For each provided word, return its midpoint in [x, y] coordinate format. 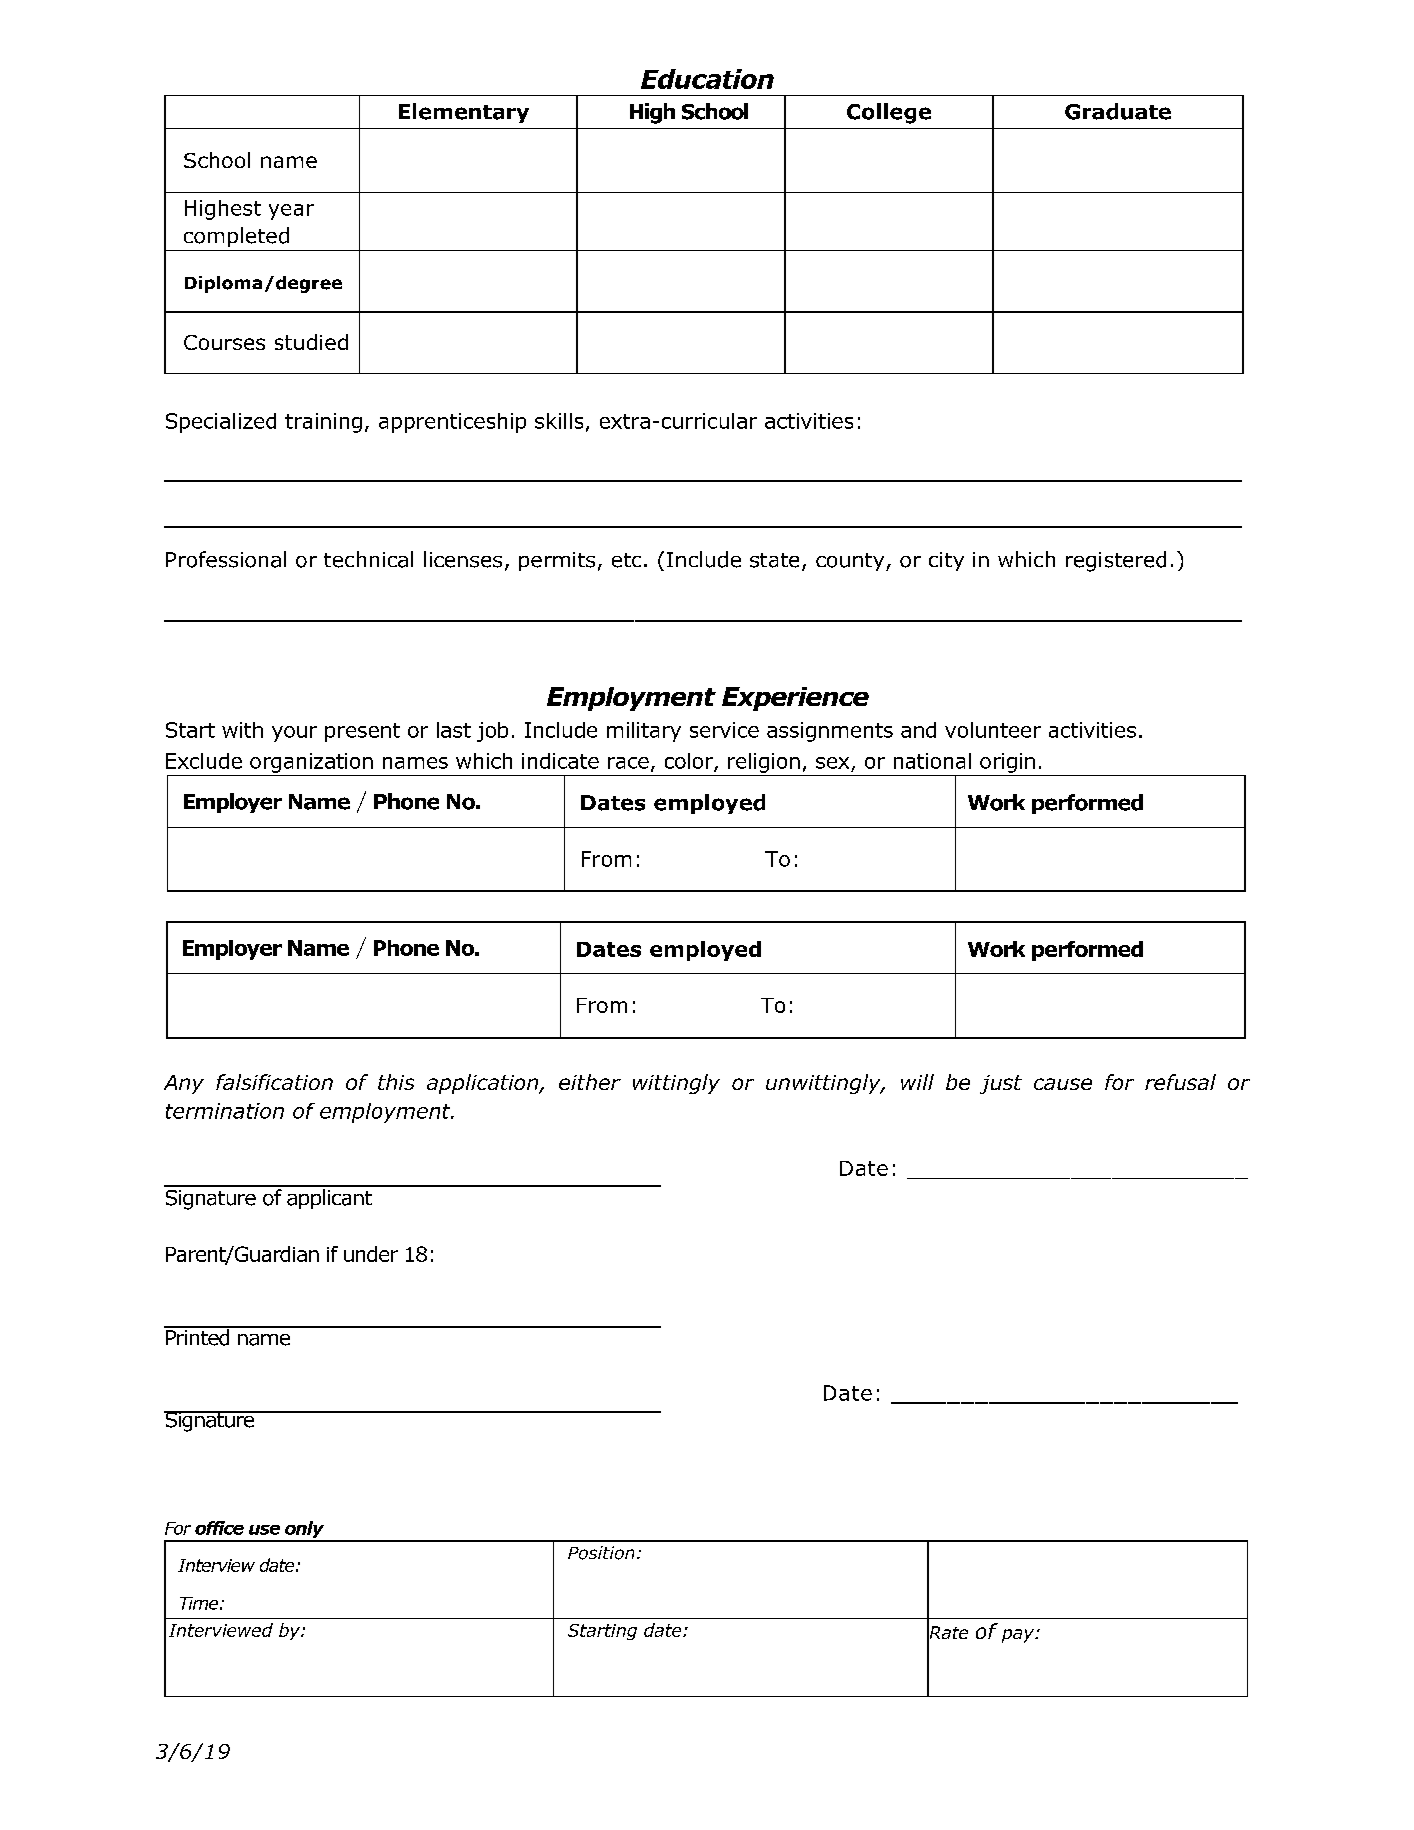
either [590, 1082]
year [291, 212]
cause [1063, 1084]
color [690, 762]
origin [1007, 763]
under [371, 1254]
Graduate [1118, 111]
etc [626, 560]
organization [311, 763]
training [323, 423]
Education [707, 79]
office [219, 1528]
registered [1116, 561]
